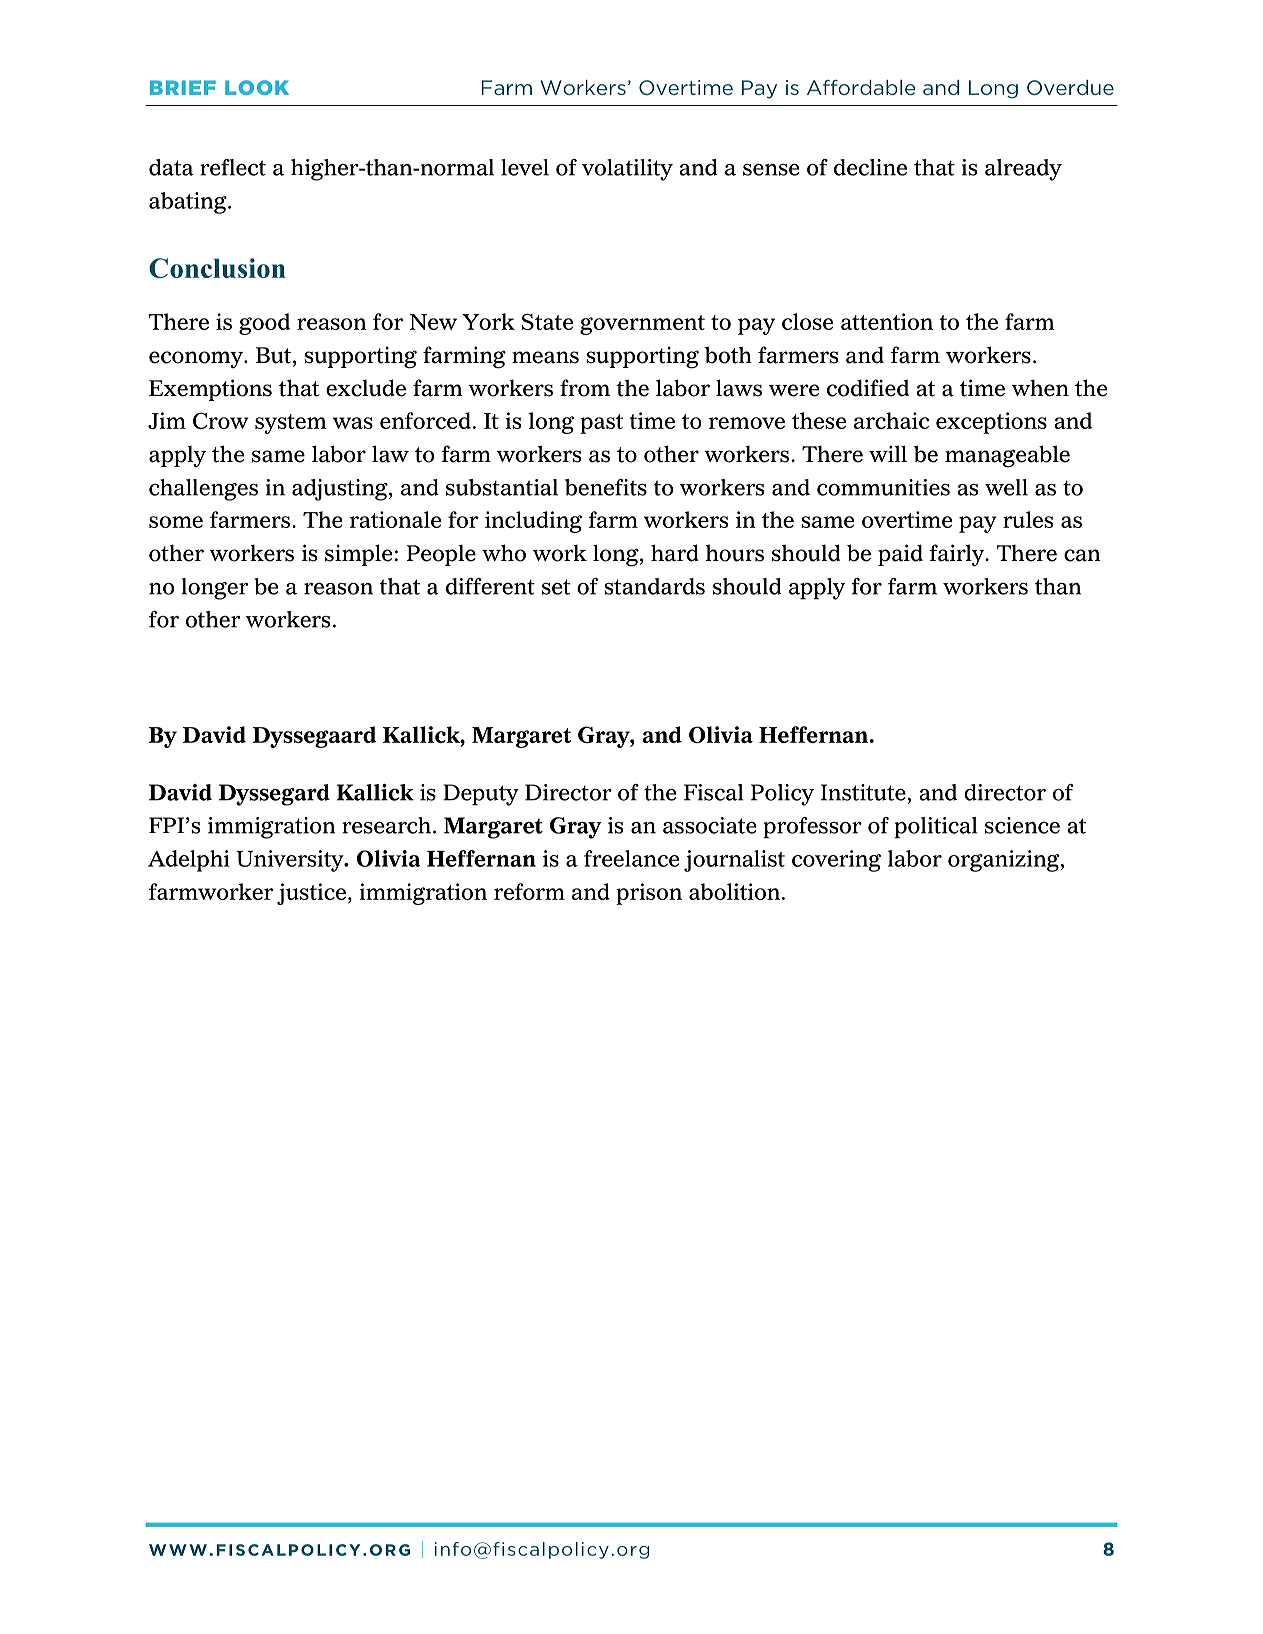 The height and width of the screenshot is (1634, 1263). What do you see at coordinates (627, 170) in the screenshot?
I see `volatility` at bounding box center [627, 170].
